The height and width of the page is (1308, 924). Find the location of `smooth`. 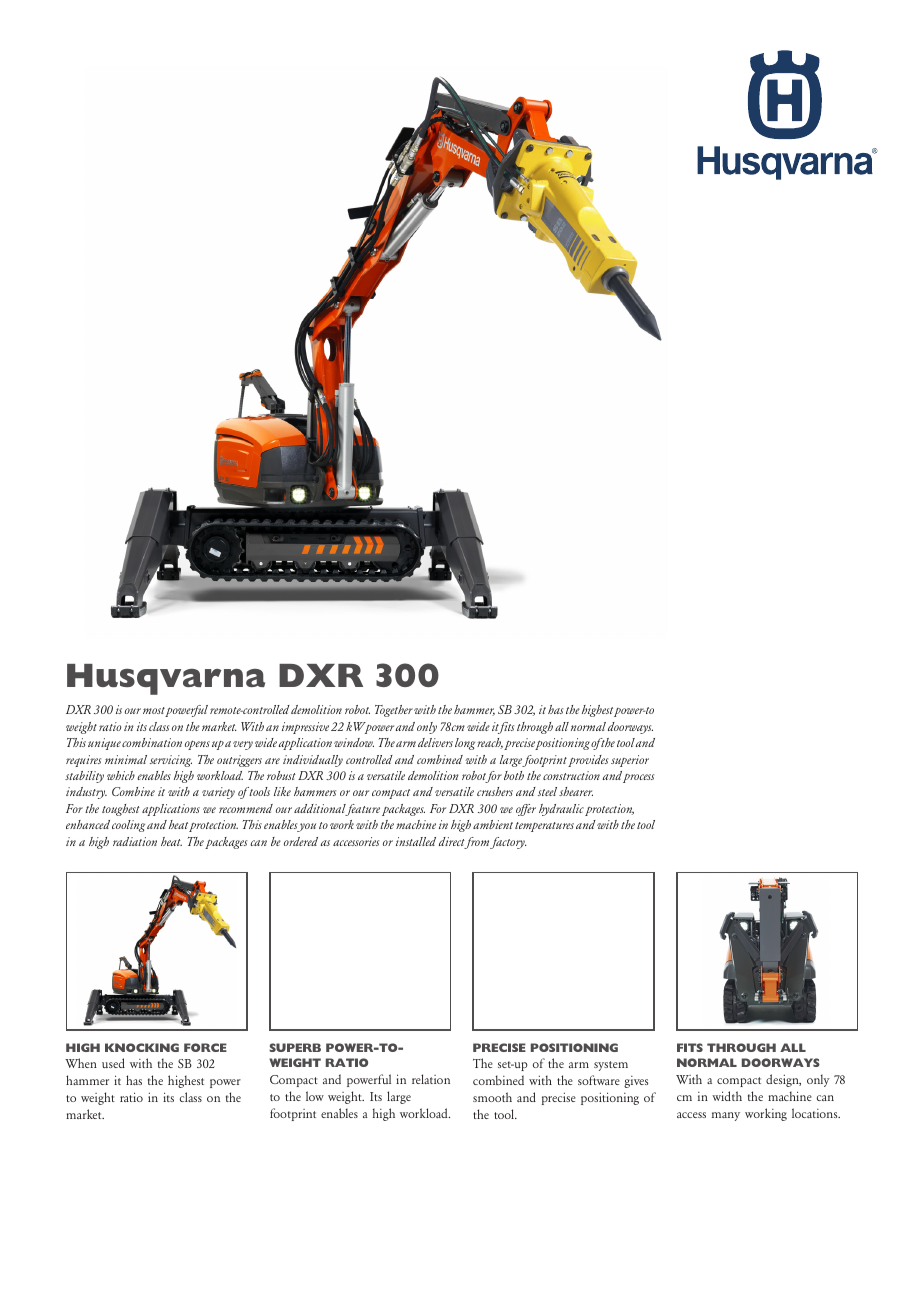

smooth is located at coordinates (492, 1097).
